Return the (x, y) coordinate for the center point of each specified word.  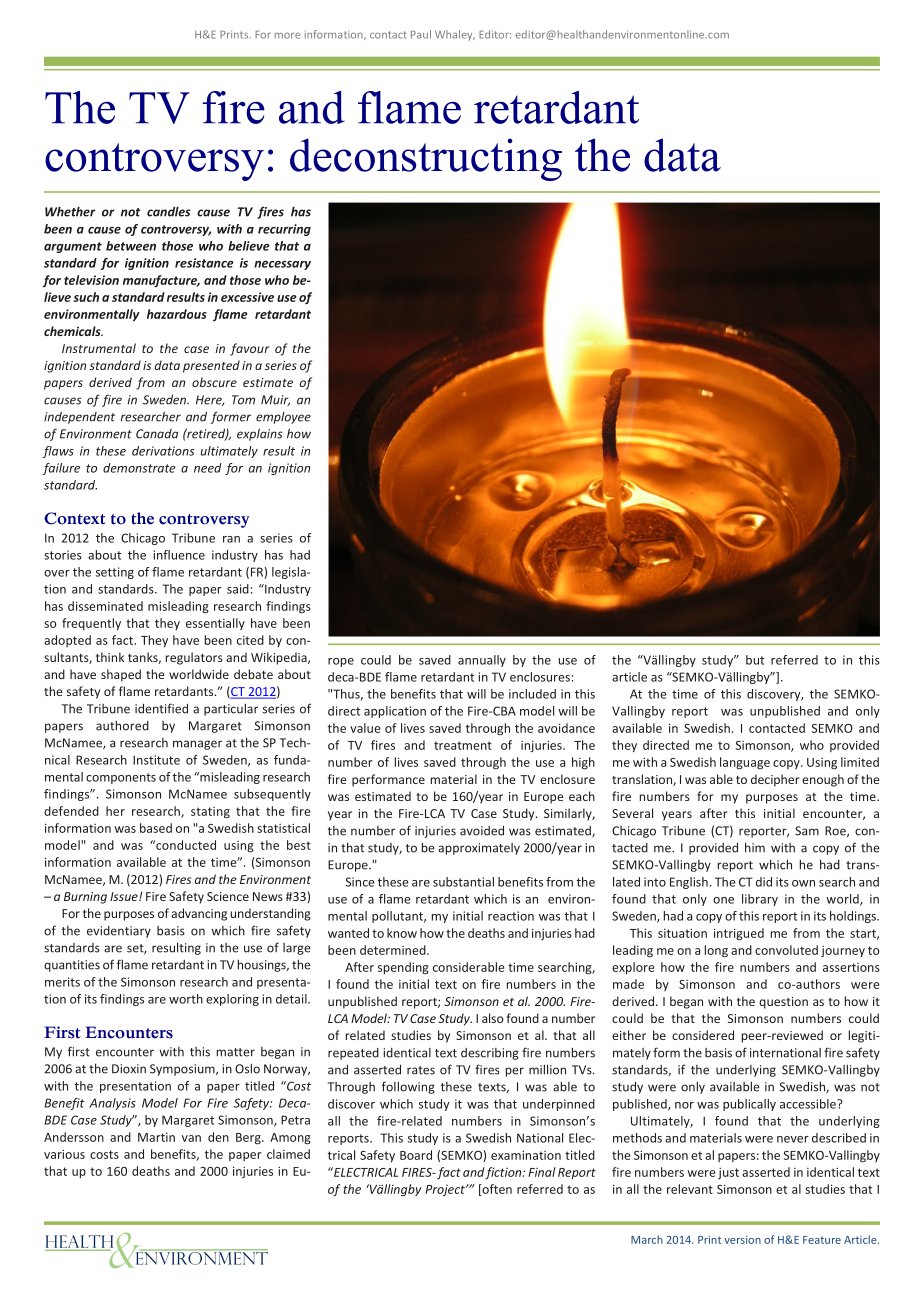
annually (482, 661)
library (760, 900)
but (755, 660)
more (287, 36)
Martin (156, 1137)
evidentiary (119, 932)
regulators (194, 658)
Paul (421, 34)
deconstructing (426, 159)
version (742, 1240)
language (745, 763)
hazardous (177, 314)
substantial (463, 882)
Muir (275, 400)
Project (446, 1191)
